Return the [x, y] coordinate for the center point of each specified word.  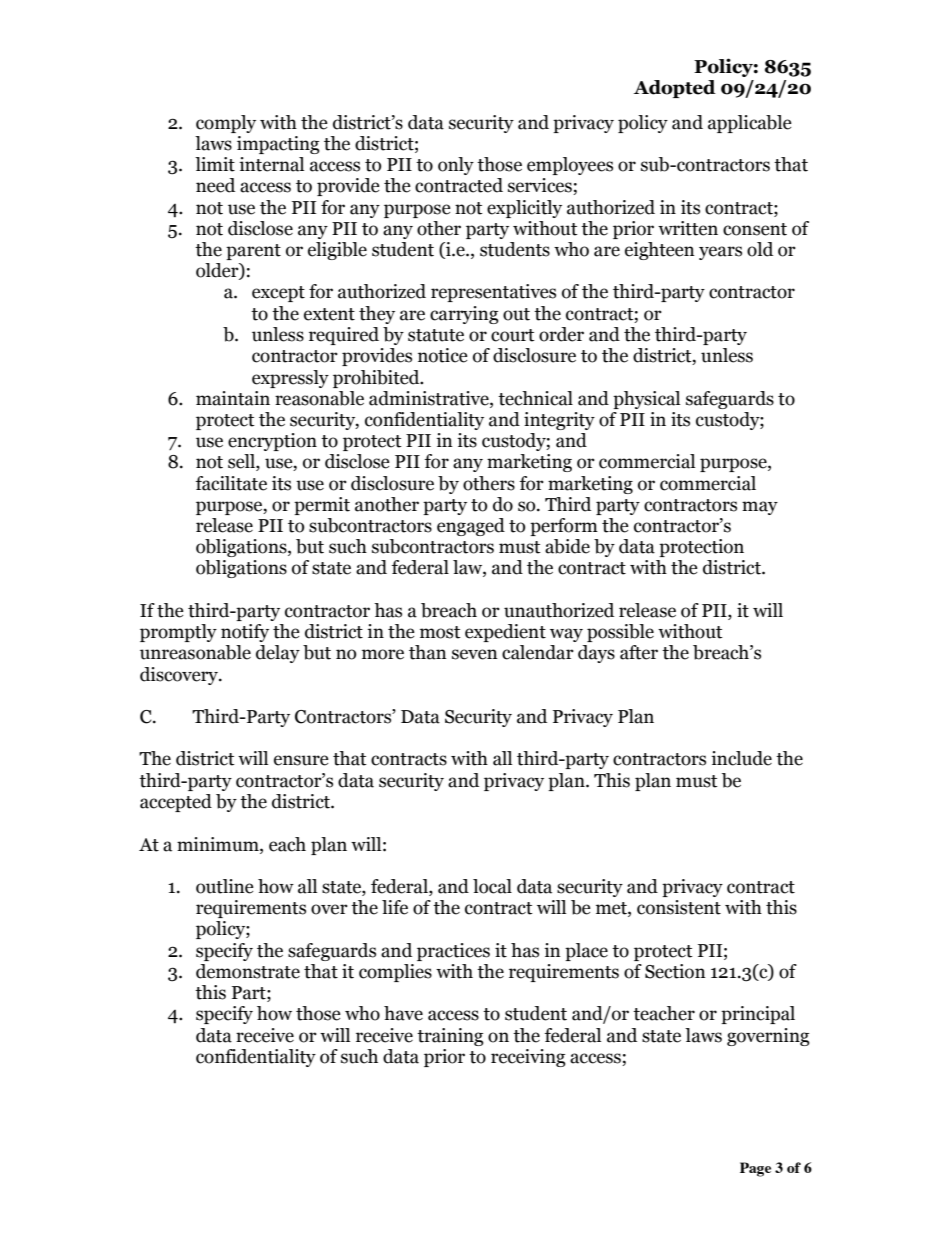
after [639, 652]
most [440, 632]
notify [245, 633]
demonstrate [248, 971]
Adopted [675, 89]
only [456, 166]
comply [226, 124]
